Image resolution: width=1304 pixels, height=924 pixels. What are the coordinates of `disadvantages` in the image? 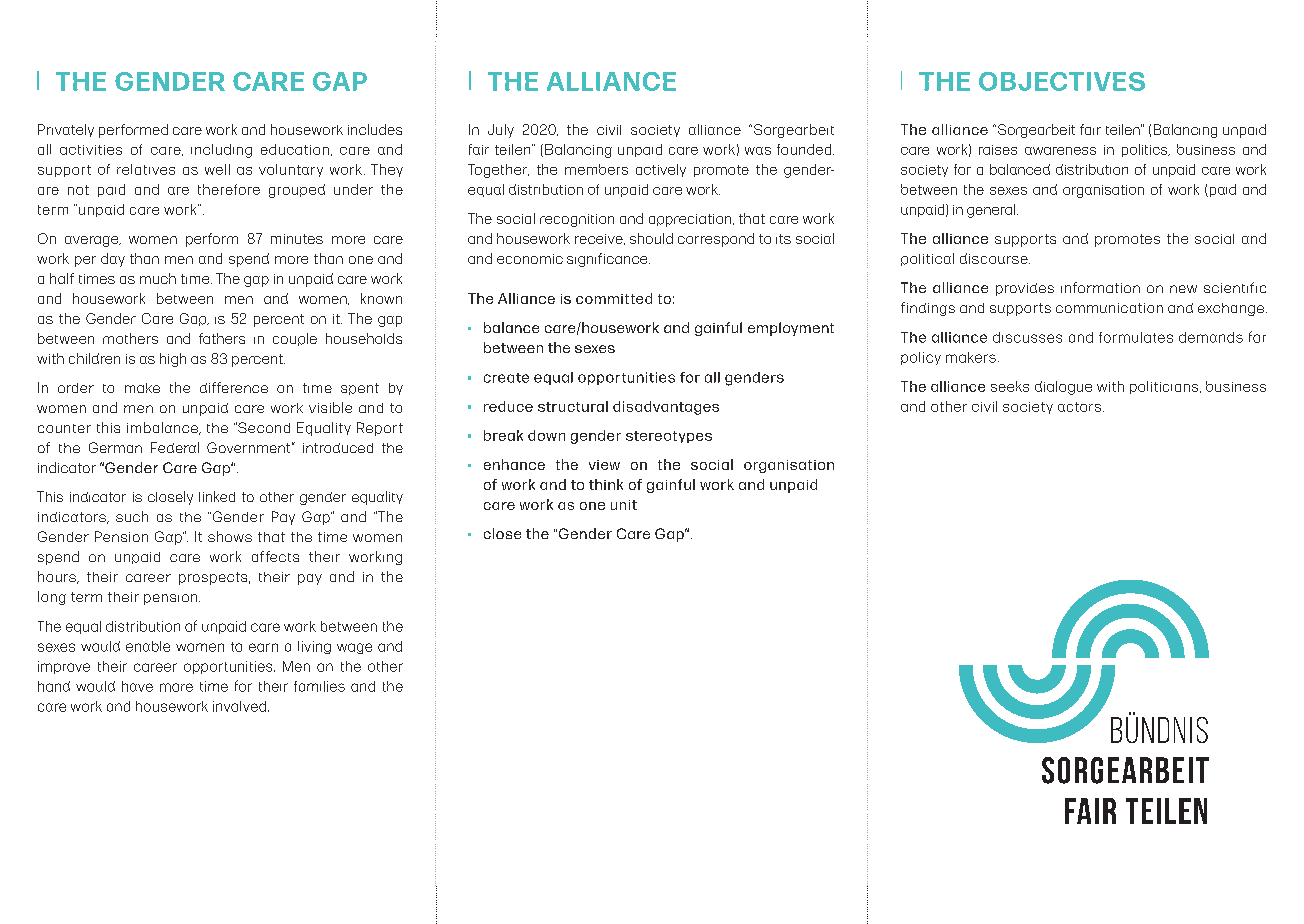 It's located at (666, 408).
